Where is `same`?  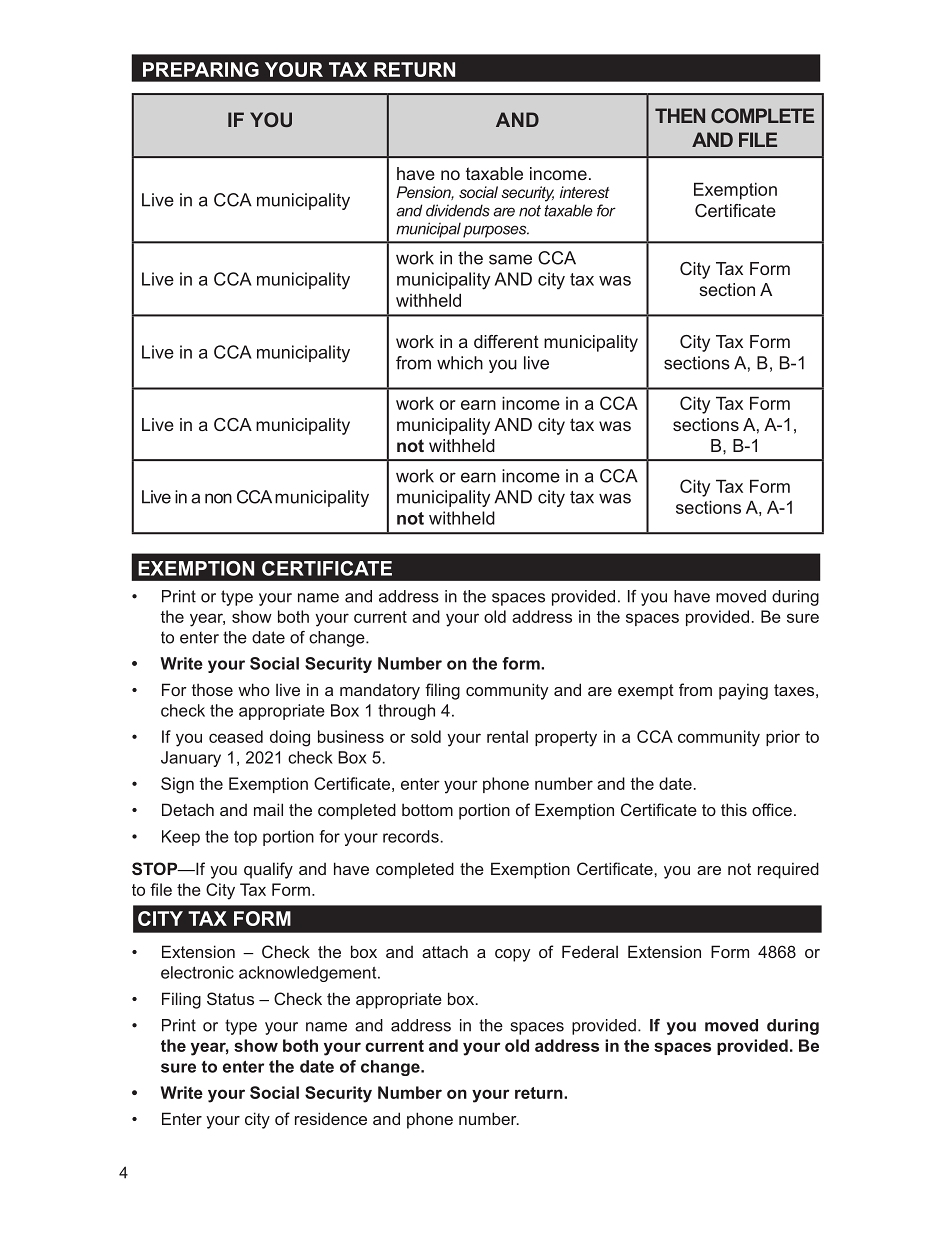 same is located at coordinates (510, 259).
